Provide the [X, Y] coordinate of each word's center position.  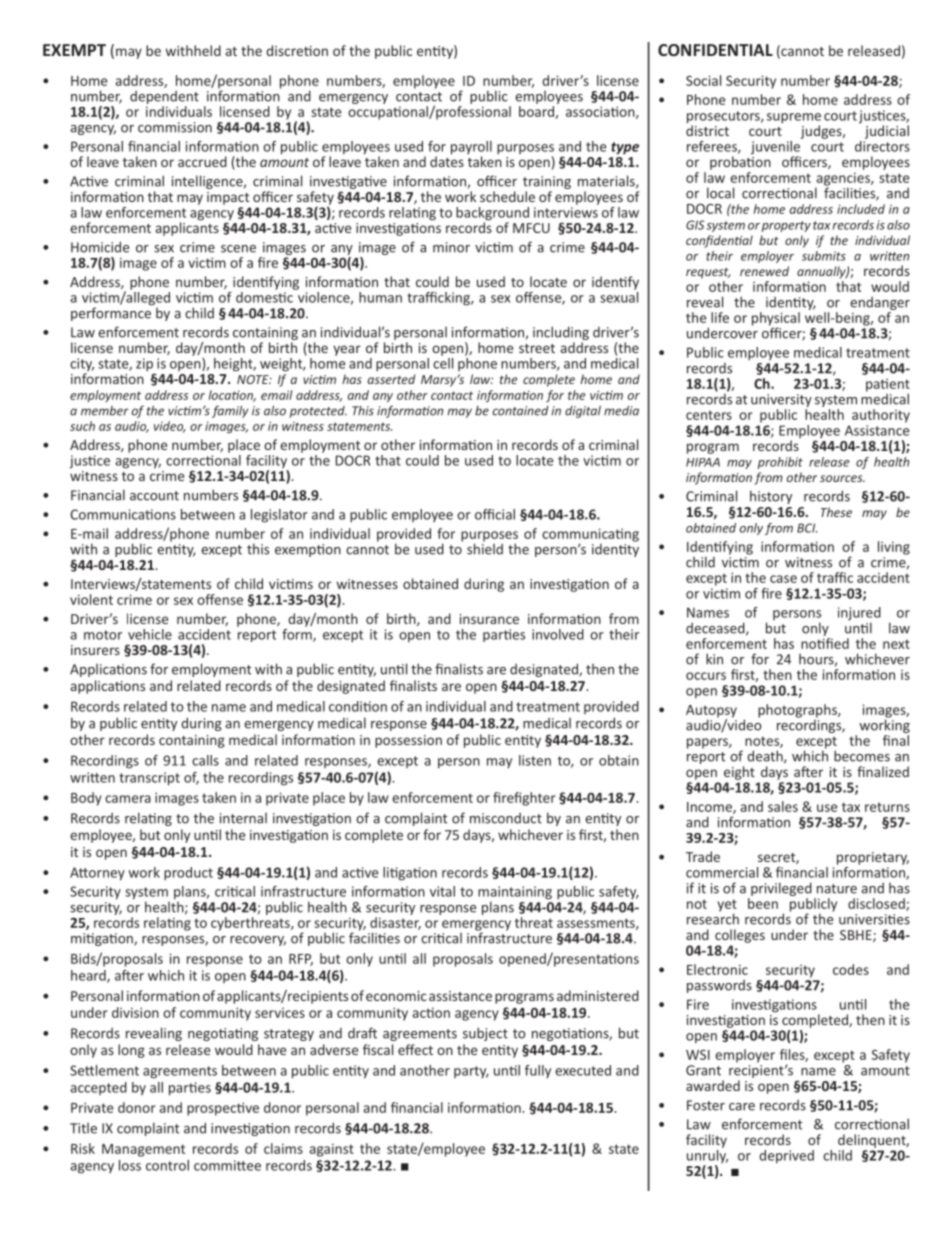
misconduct [506, 818]
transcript [149, 779]
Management [143, 1150]
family [230, 411]
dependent [164, 97]
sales [783, 806]
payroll [471, 149]
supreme [794, 119]
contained [521, 411]
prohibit [780, 463]
